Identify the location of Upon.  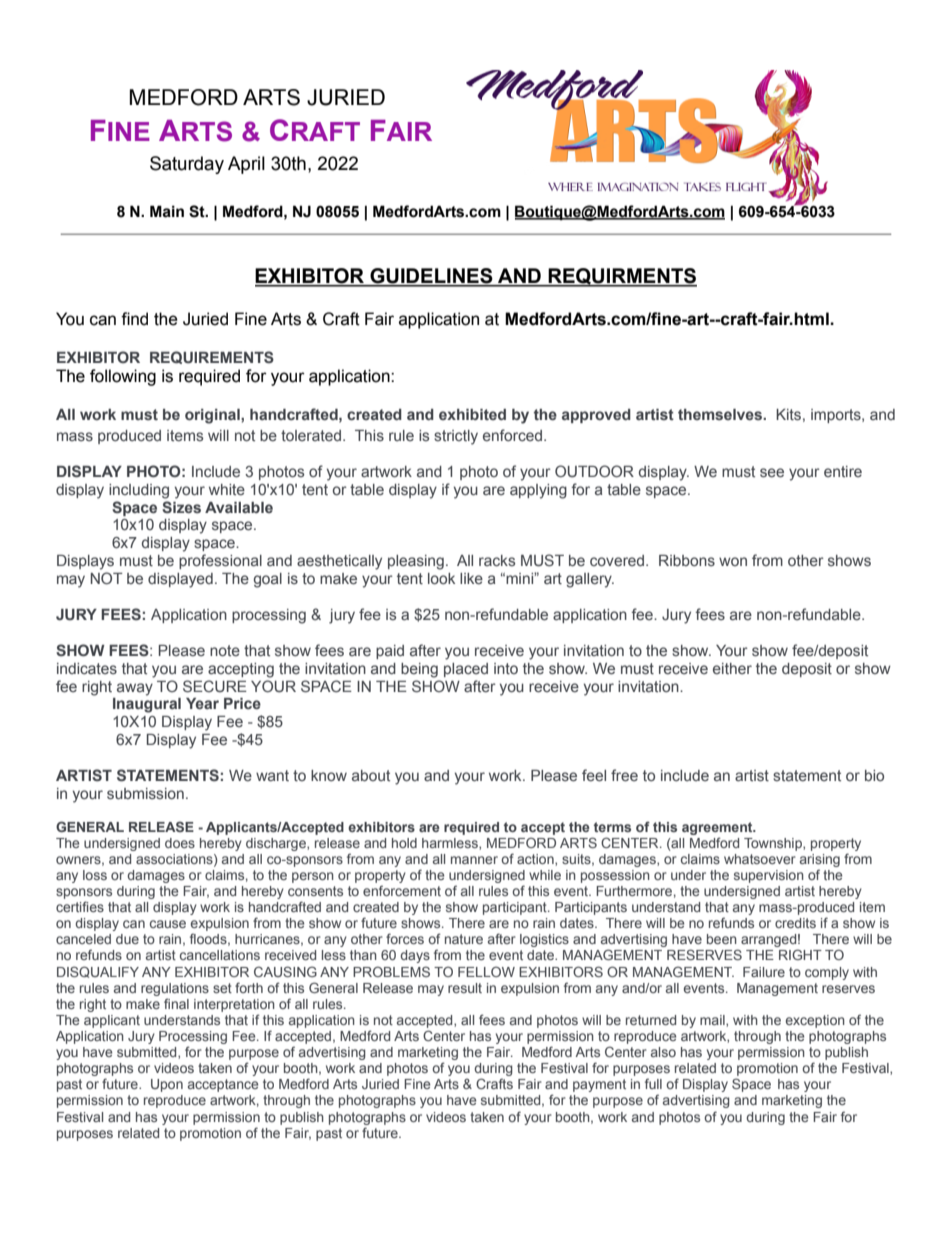
(167, 1085).
